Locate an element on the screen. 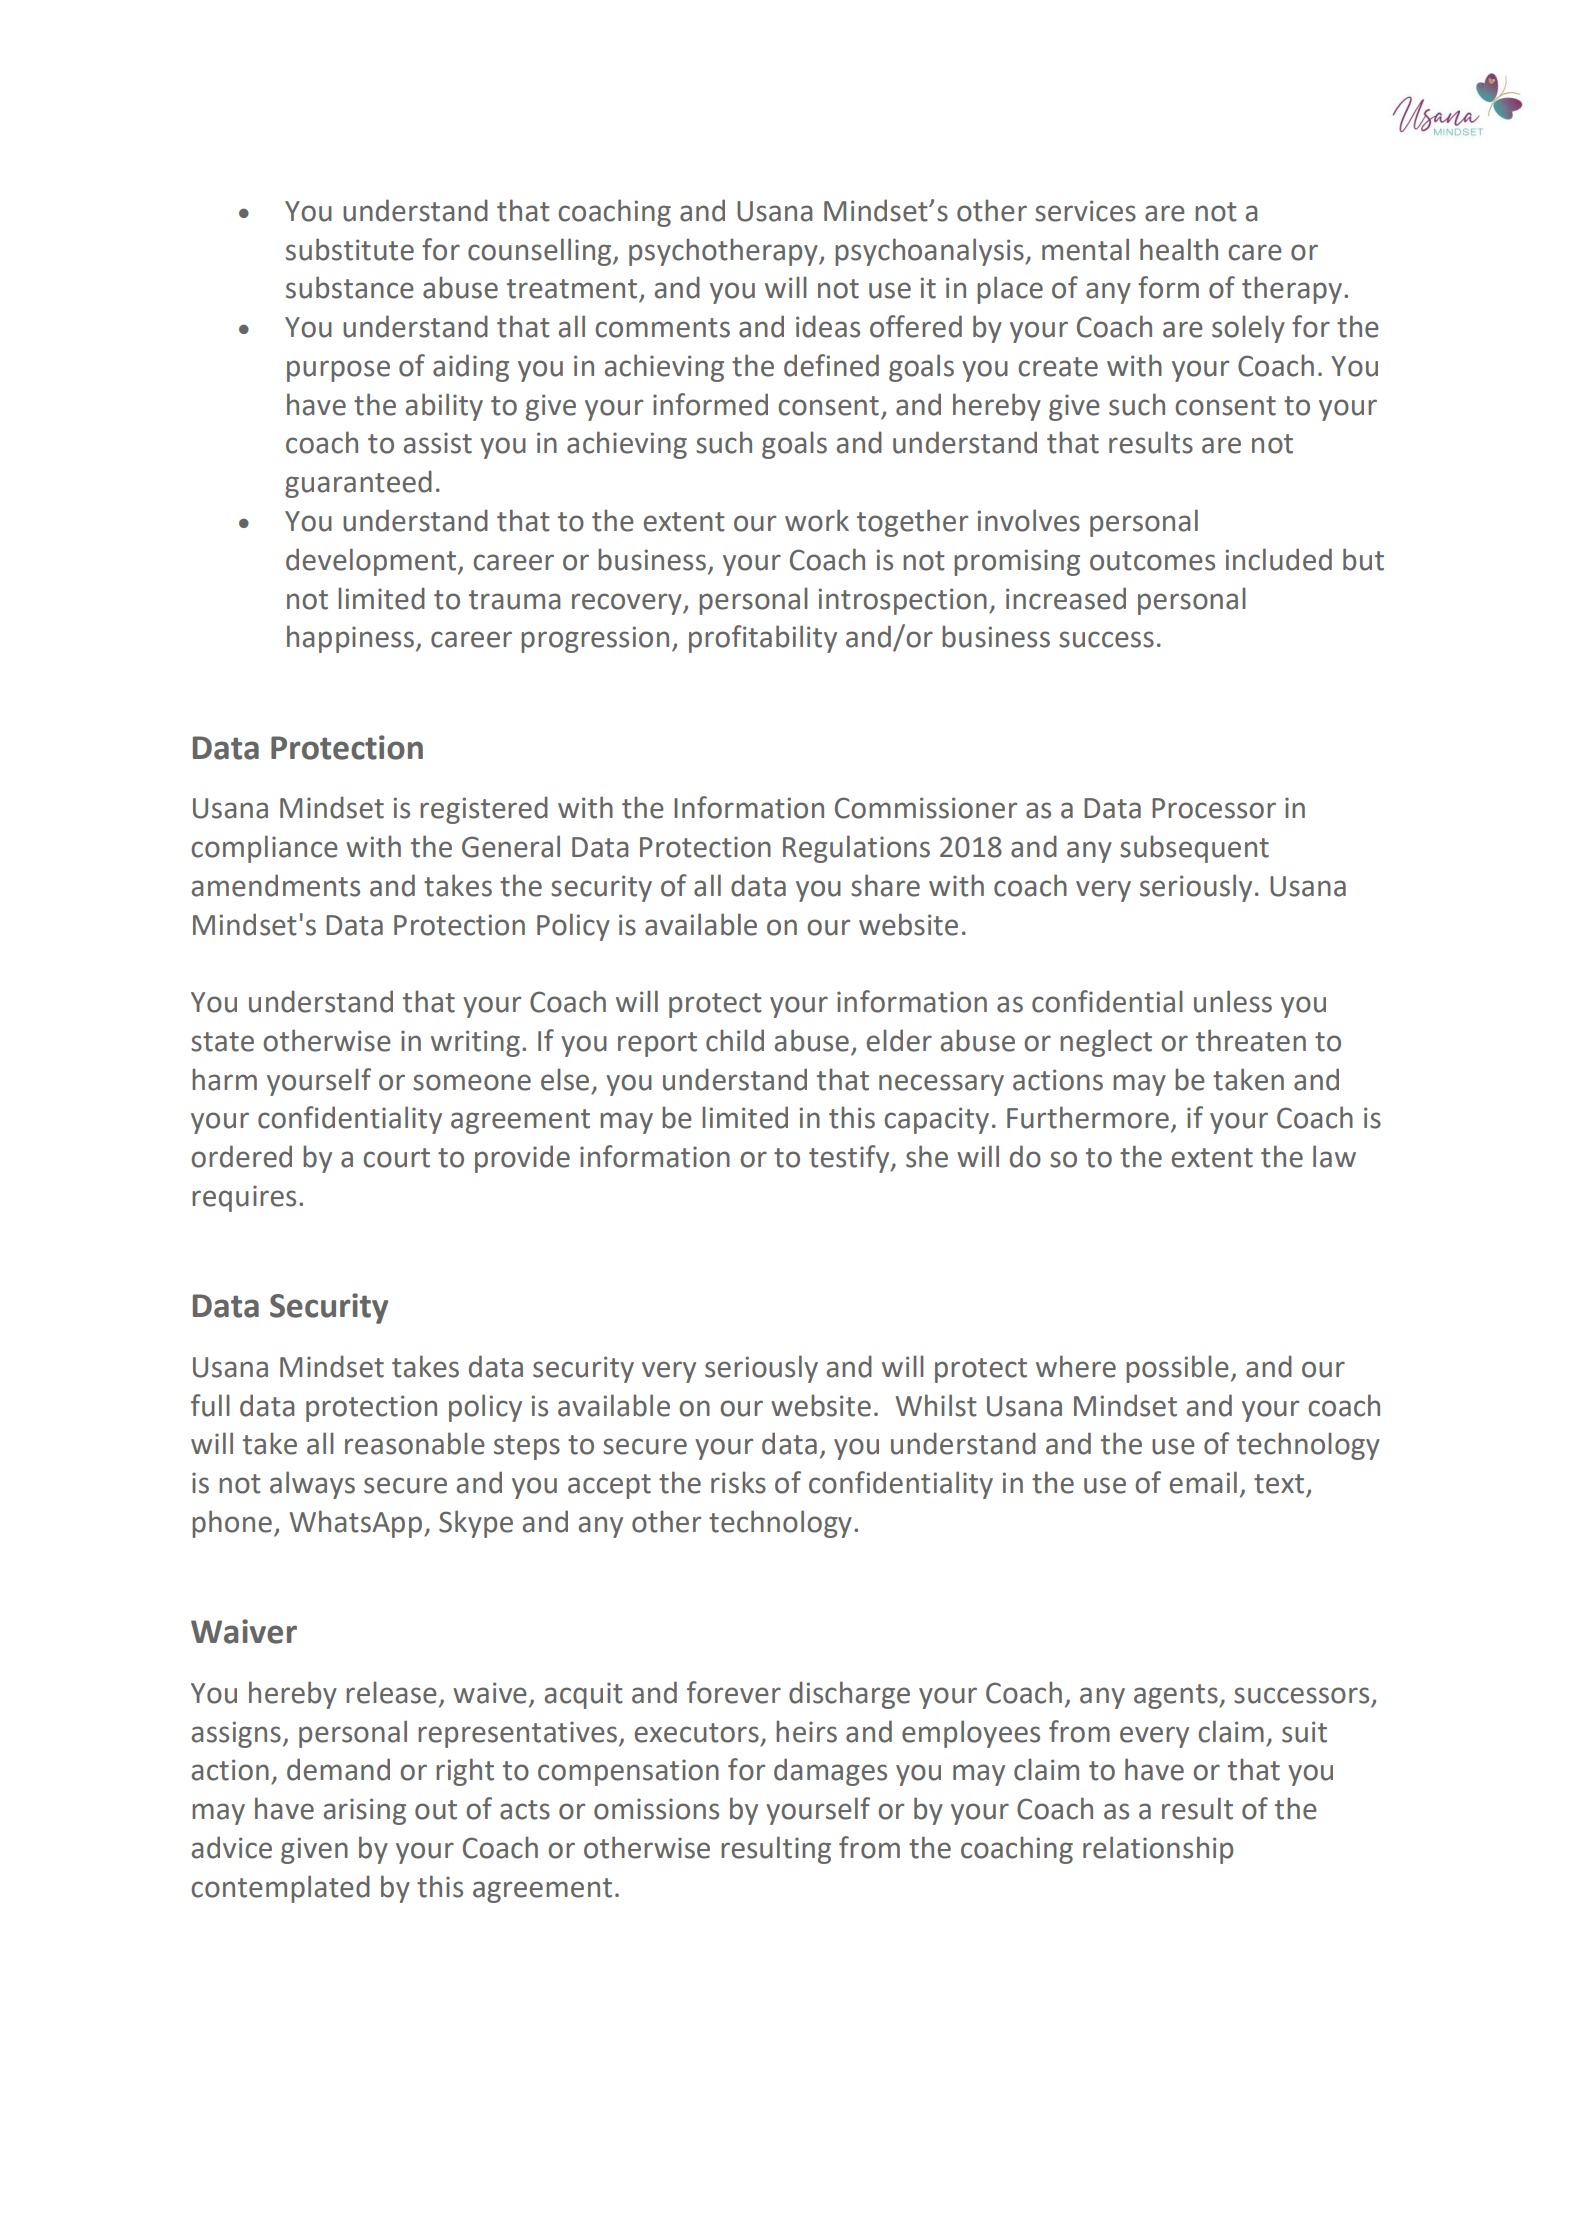  ideas is located at coordinates (828, 326).
